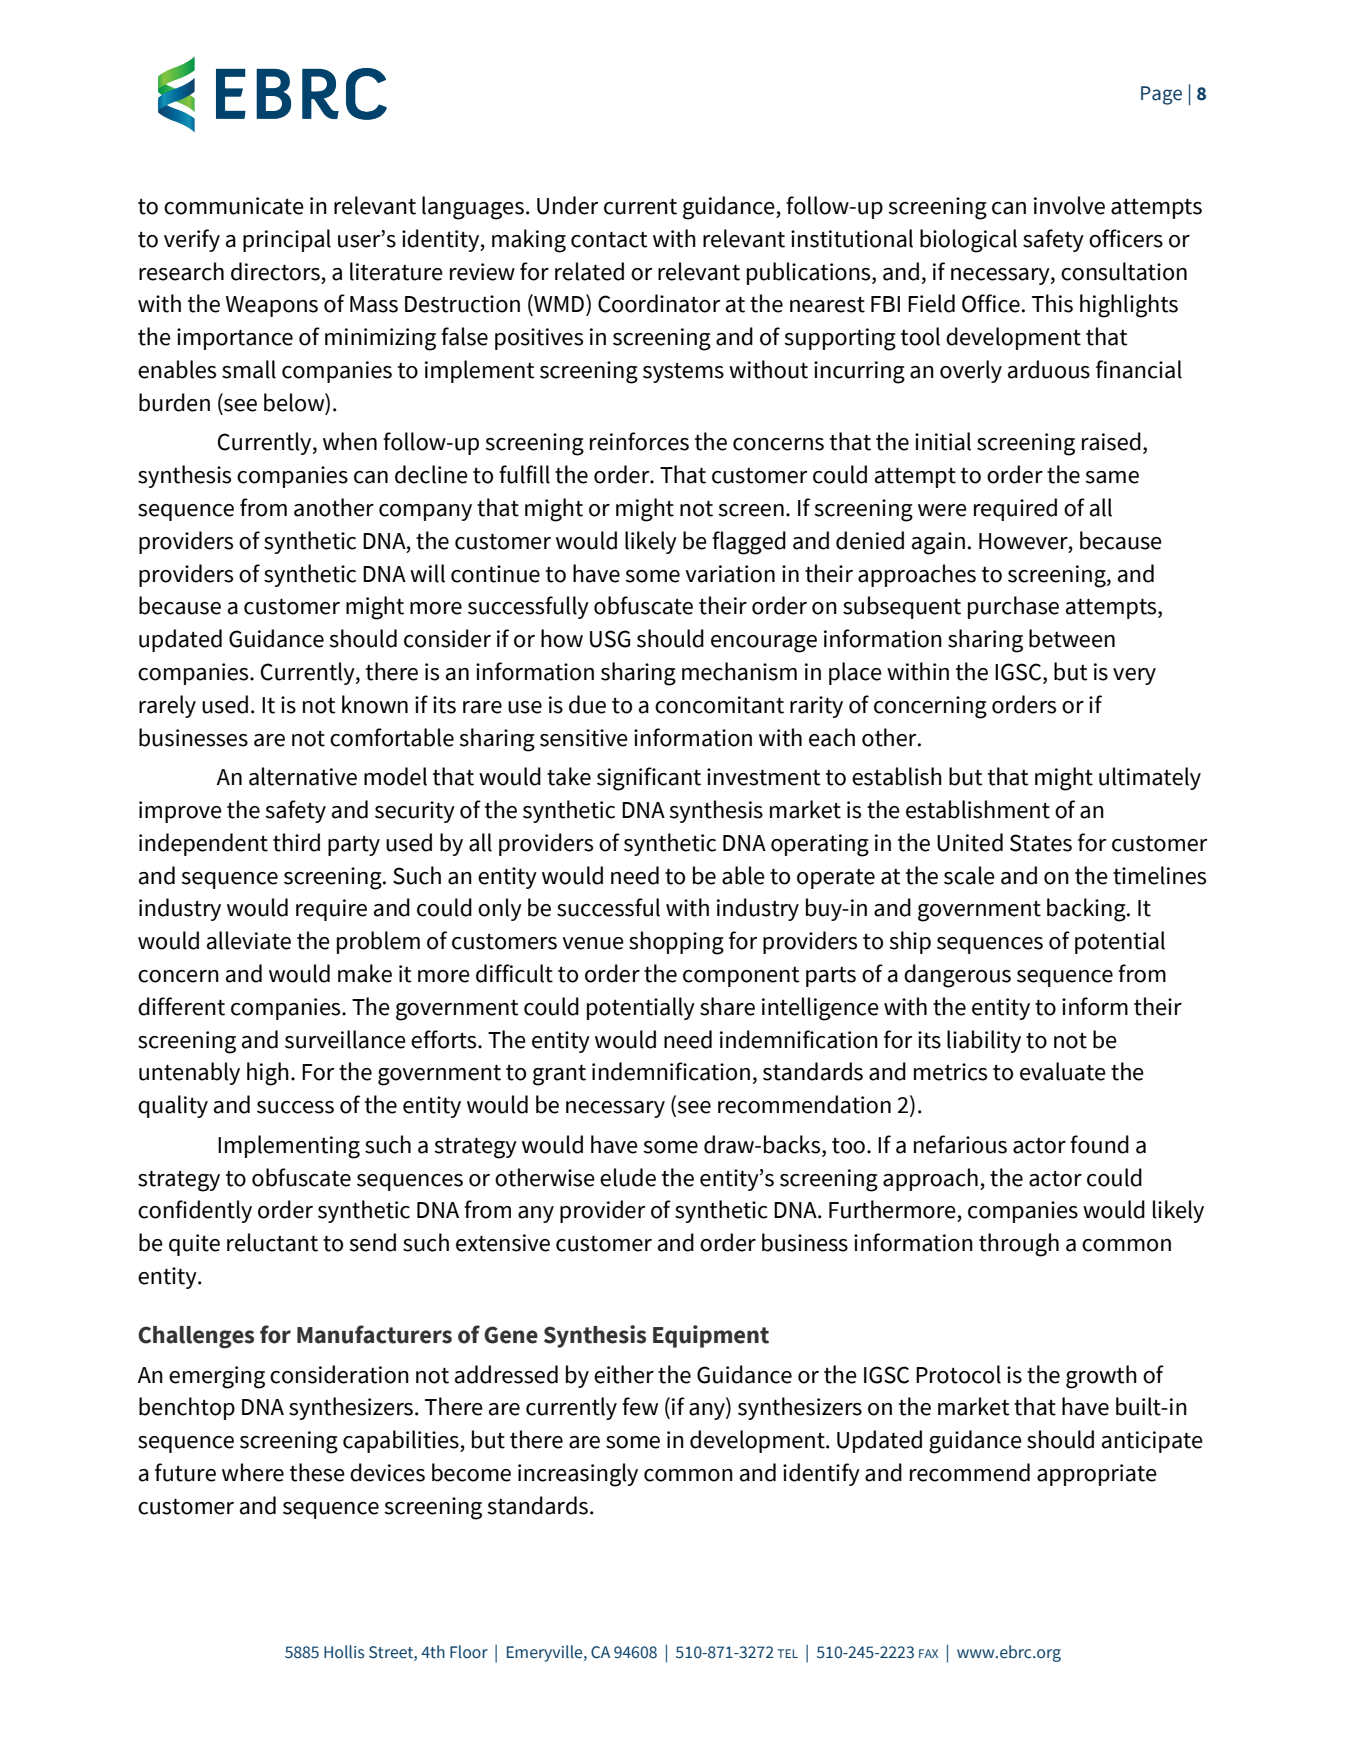  I want to click on USG, so click(610, 639).
